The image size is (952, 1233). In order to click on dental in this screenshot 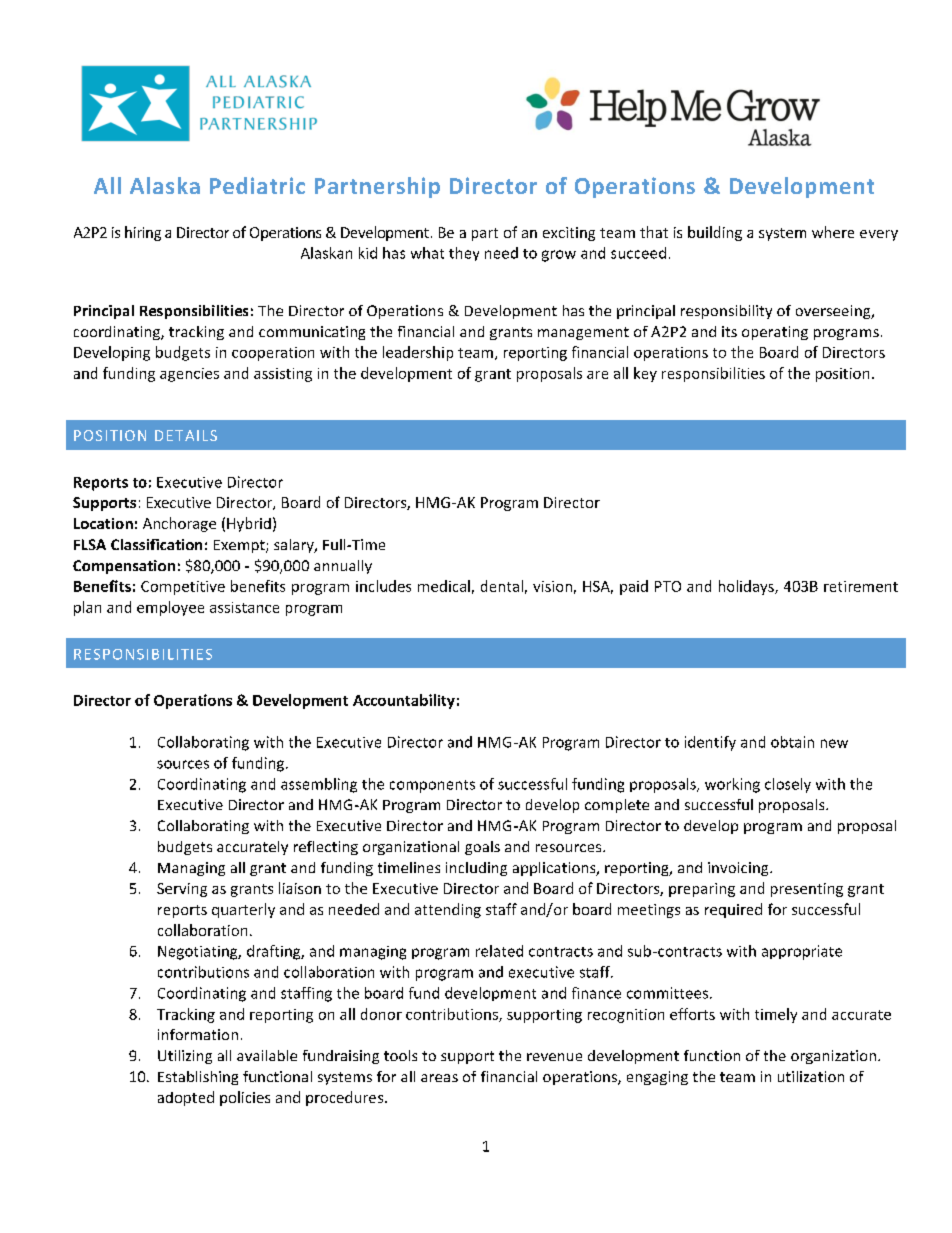, I will do `click(502, 586)`.
